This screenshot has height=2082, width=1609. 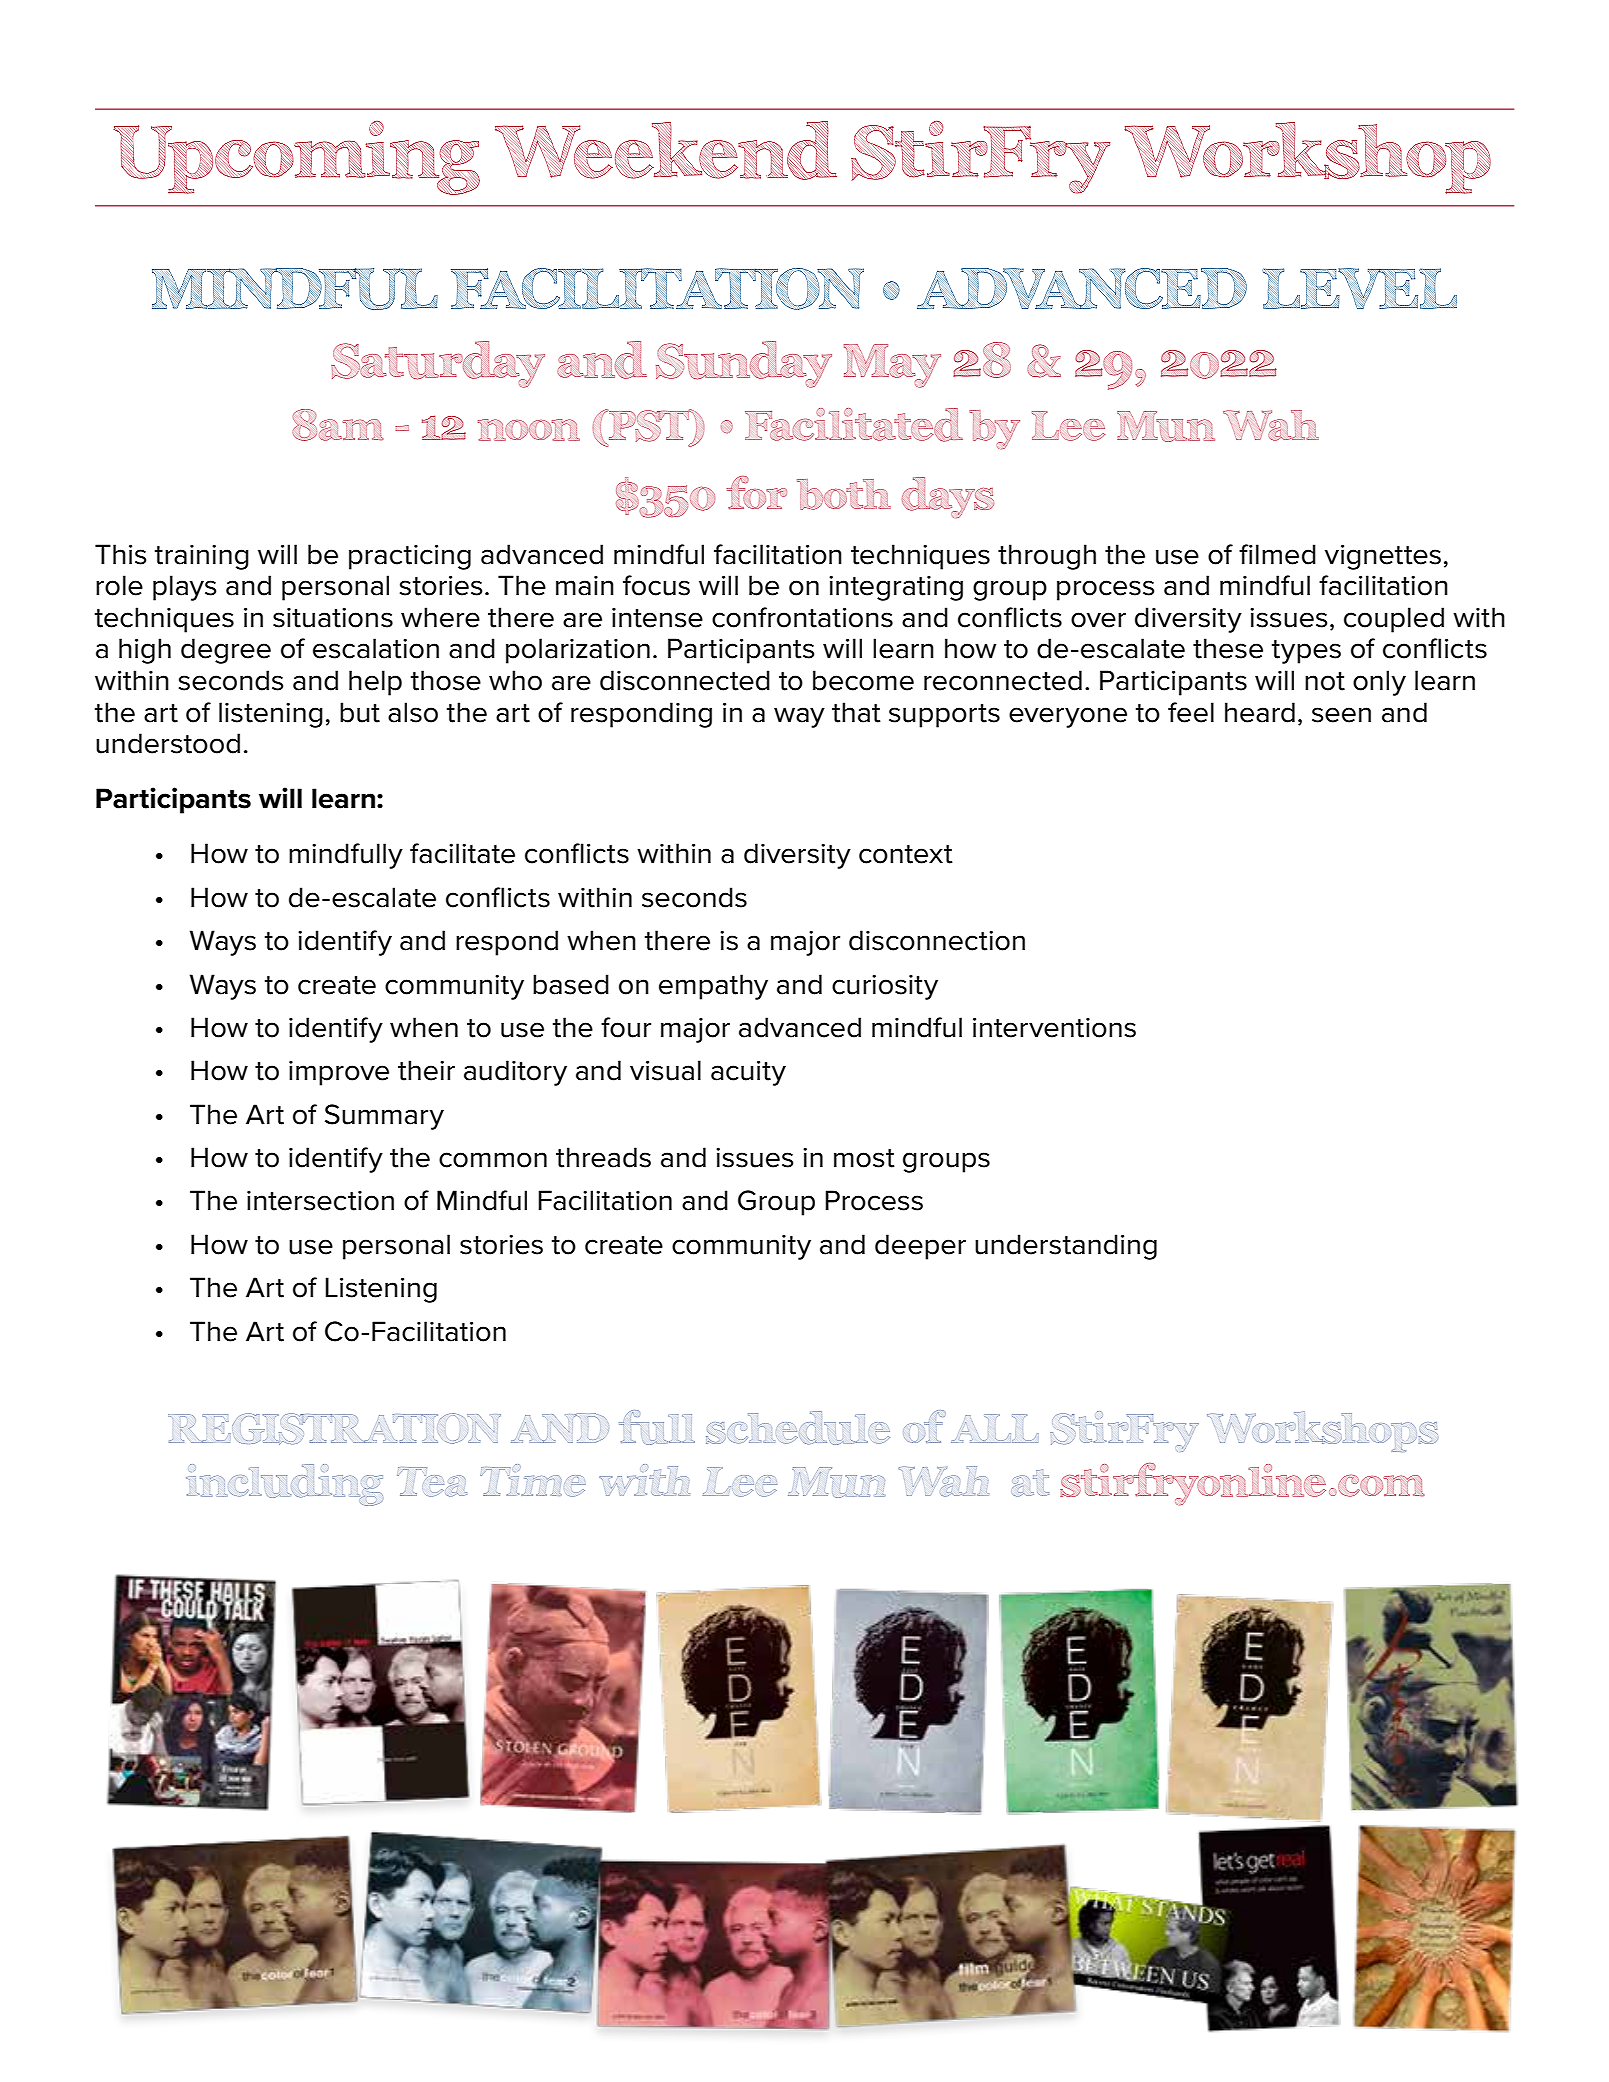 I want to click on Upcoming, so click(x=296, y=158).
